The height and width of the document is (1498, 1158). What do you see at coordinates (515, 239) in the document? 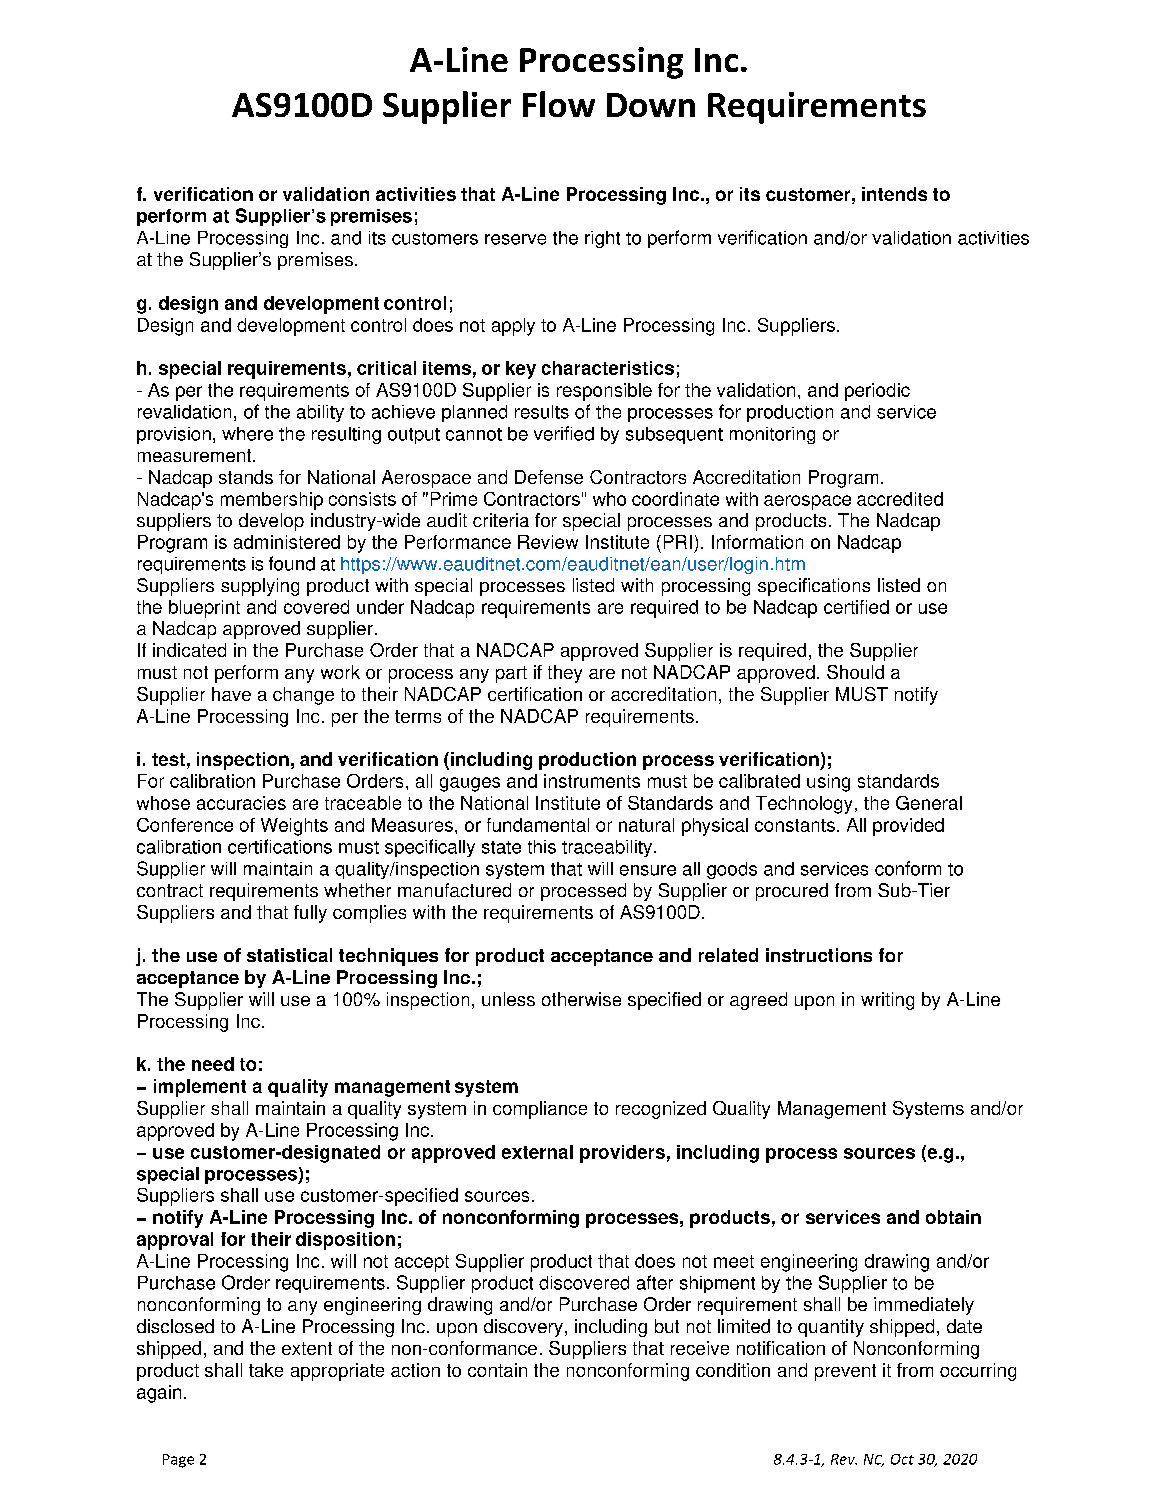
I see `reserve` at bounding box center [515, 239].
